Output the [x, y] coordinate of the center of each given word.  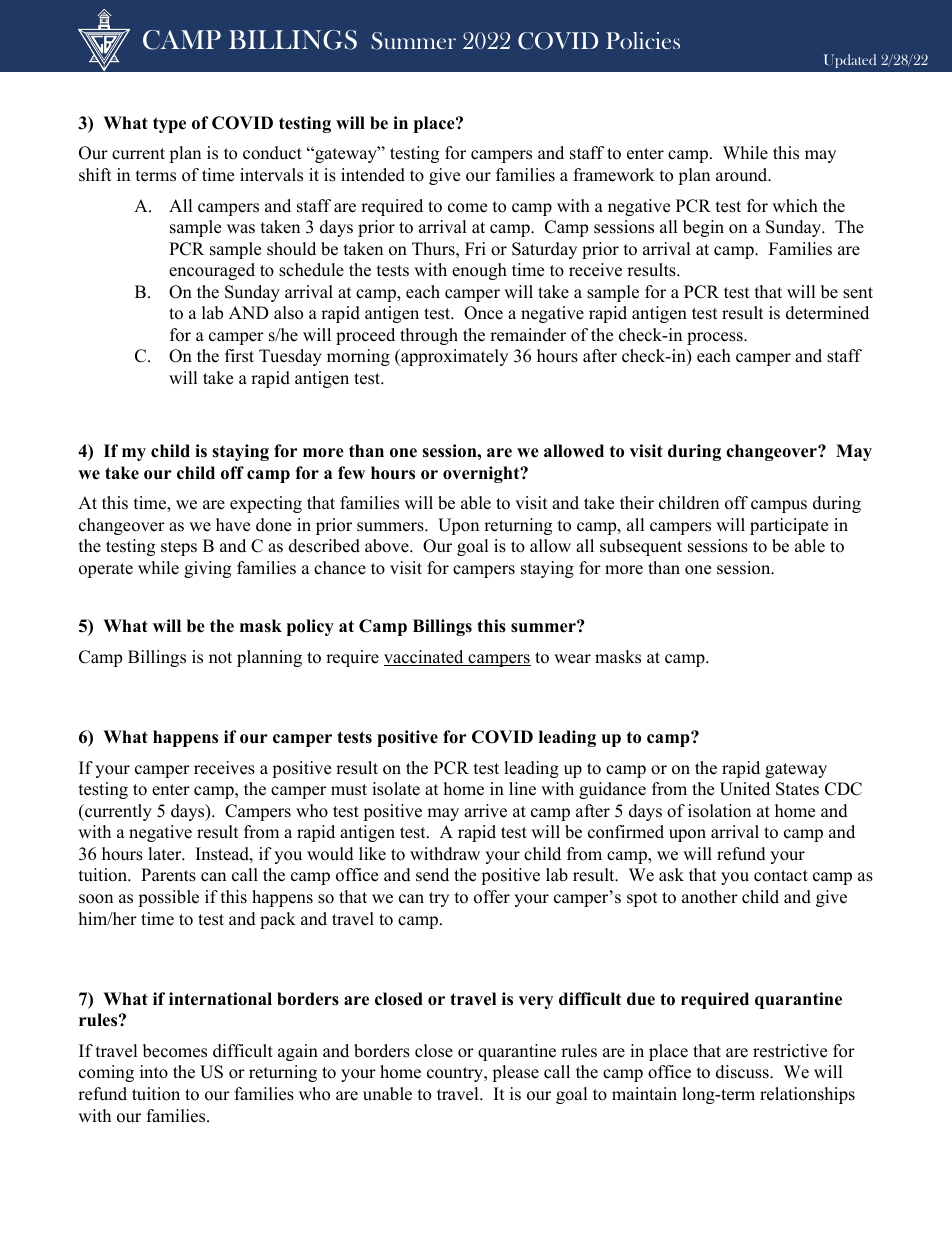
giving [207, 569]
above [388, 546]
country [456, 1074]
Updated [850, 61]
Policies [643, 40]
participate [789, 526]
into [154, 1072]
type [169, 125]
